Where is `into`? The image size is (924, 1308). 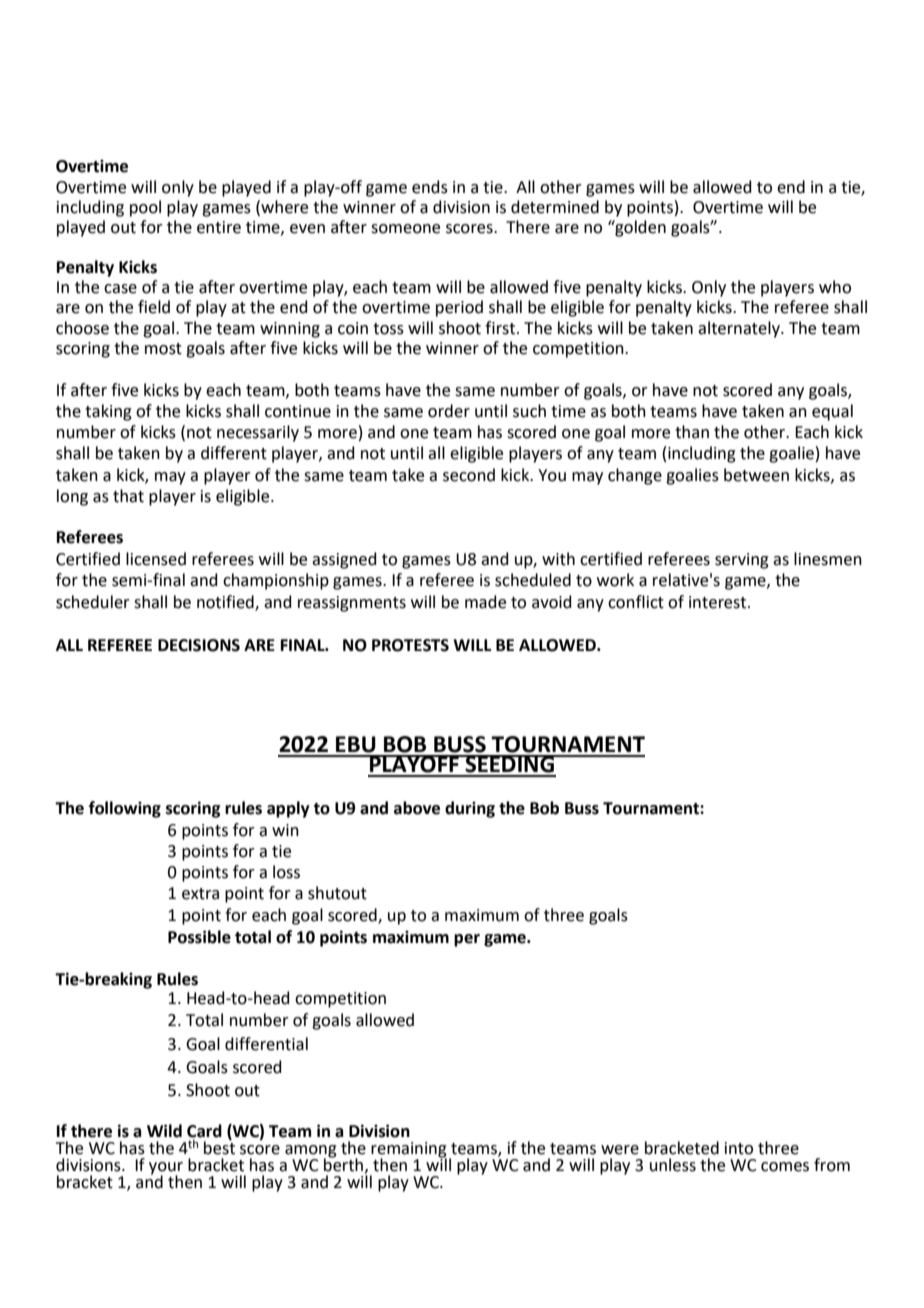 into is located at coordinates (739, 1148).
